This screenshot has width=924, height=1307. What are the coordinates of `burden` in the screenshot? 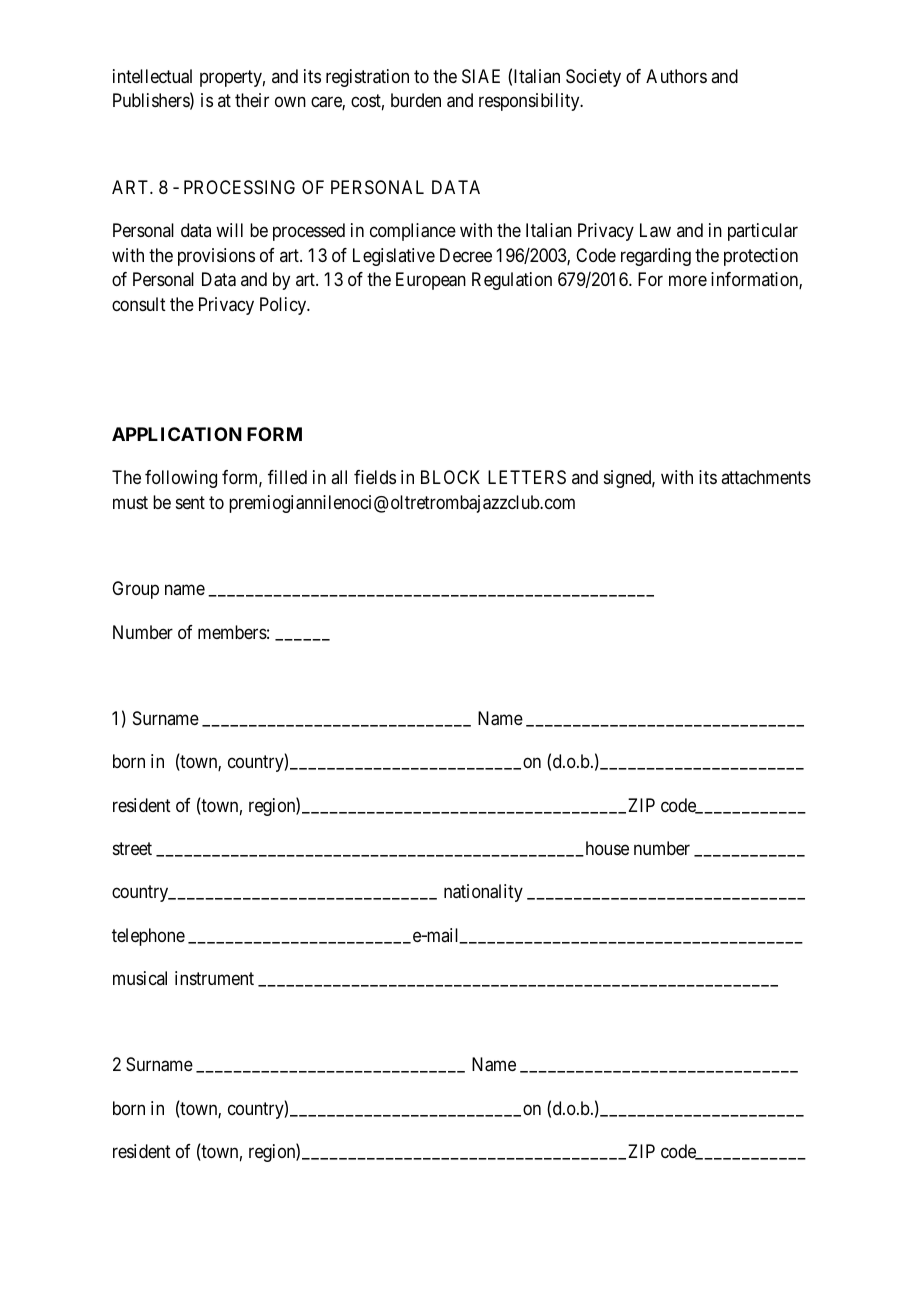 It's located at (416, 100).
